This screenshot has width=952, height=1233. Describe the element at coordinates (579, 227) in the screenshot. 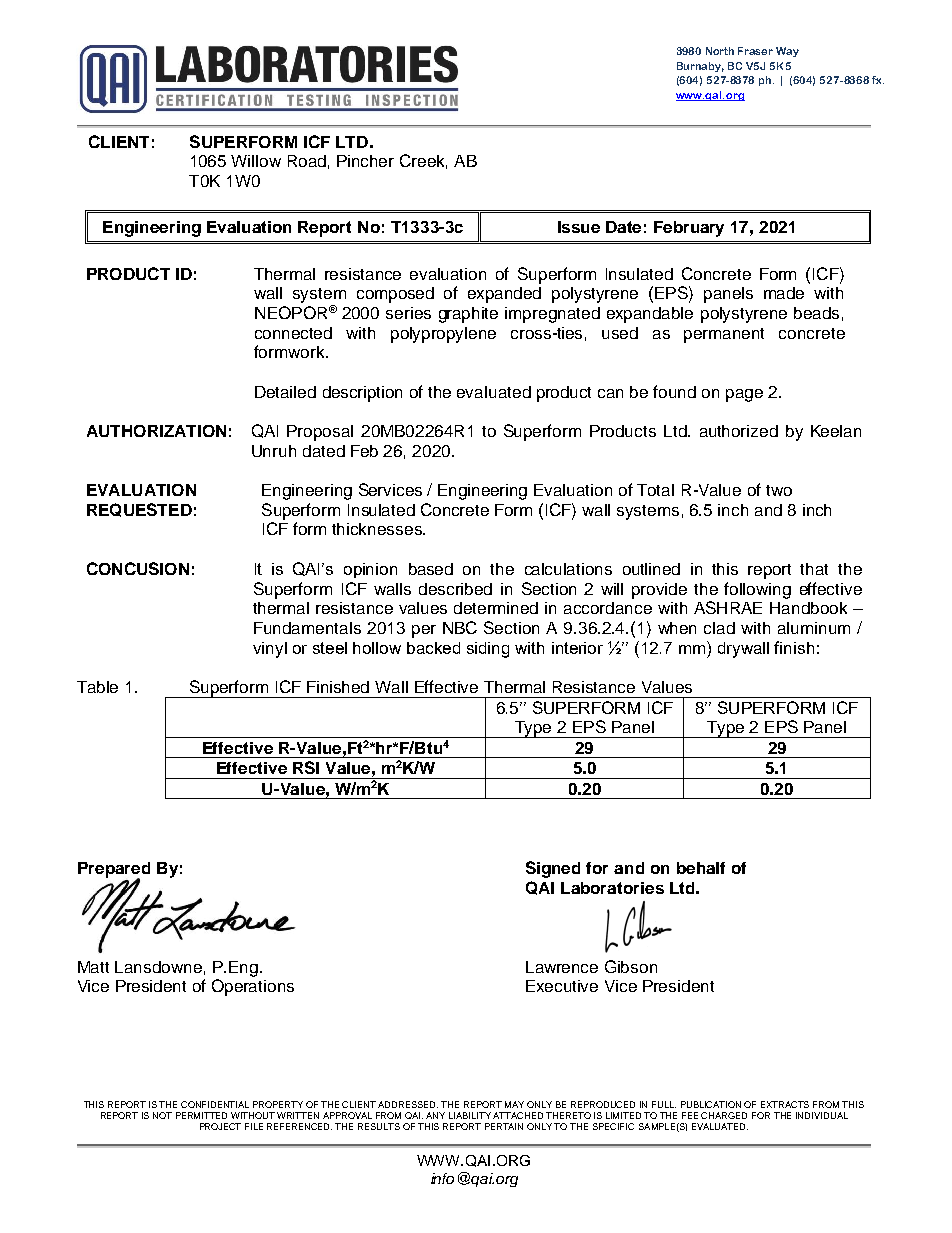

I see `Issue` at that location.
